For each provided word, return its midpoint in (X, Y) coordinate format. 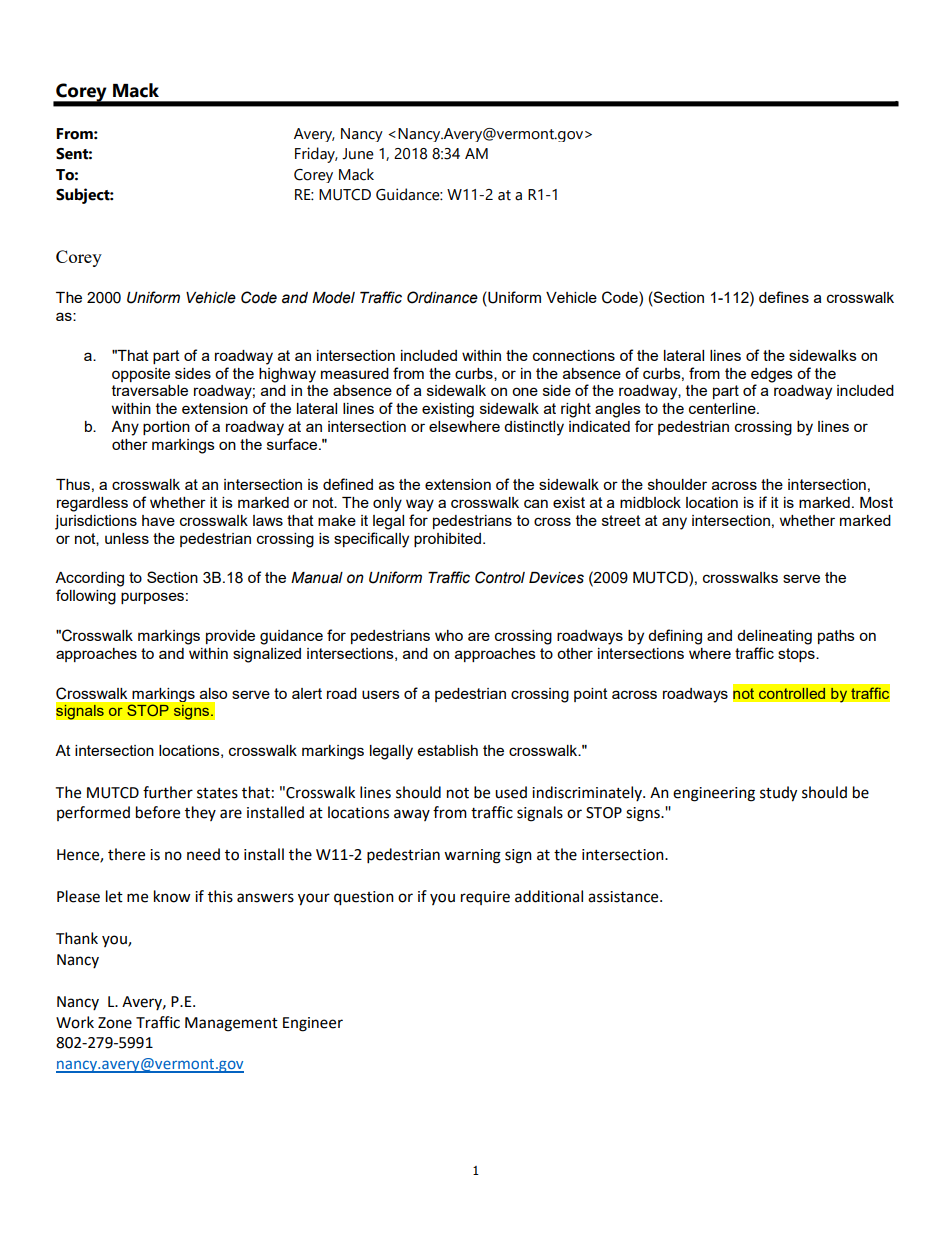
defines (784, 297)
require (485, 898)
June (358, 154)
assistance (624, 897)
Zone (115, 1023)
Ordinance (442, 297)
